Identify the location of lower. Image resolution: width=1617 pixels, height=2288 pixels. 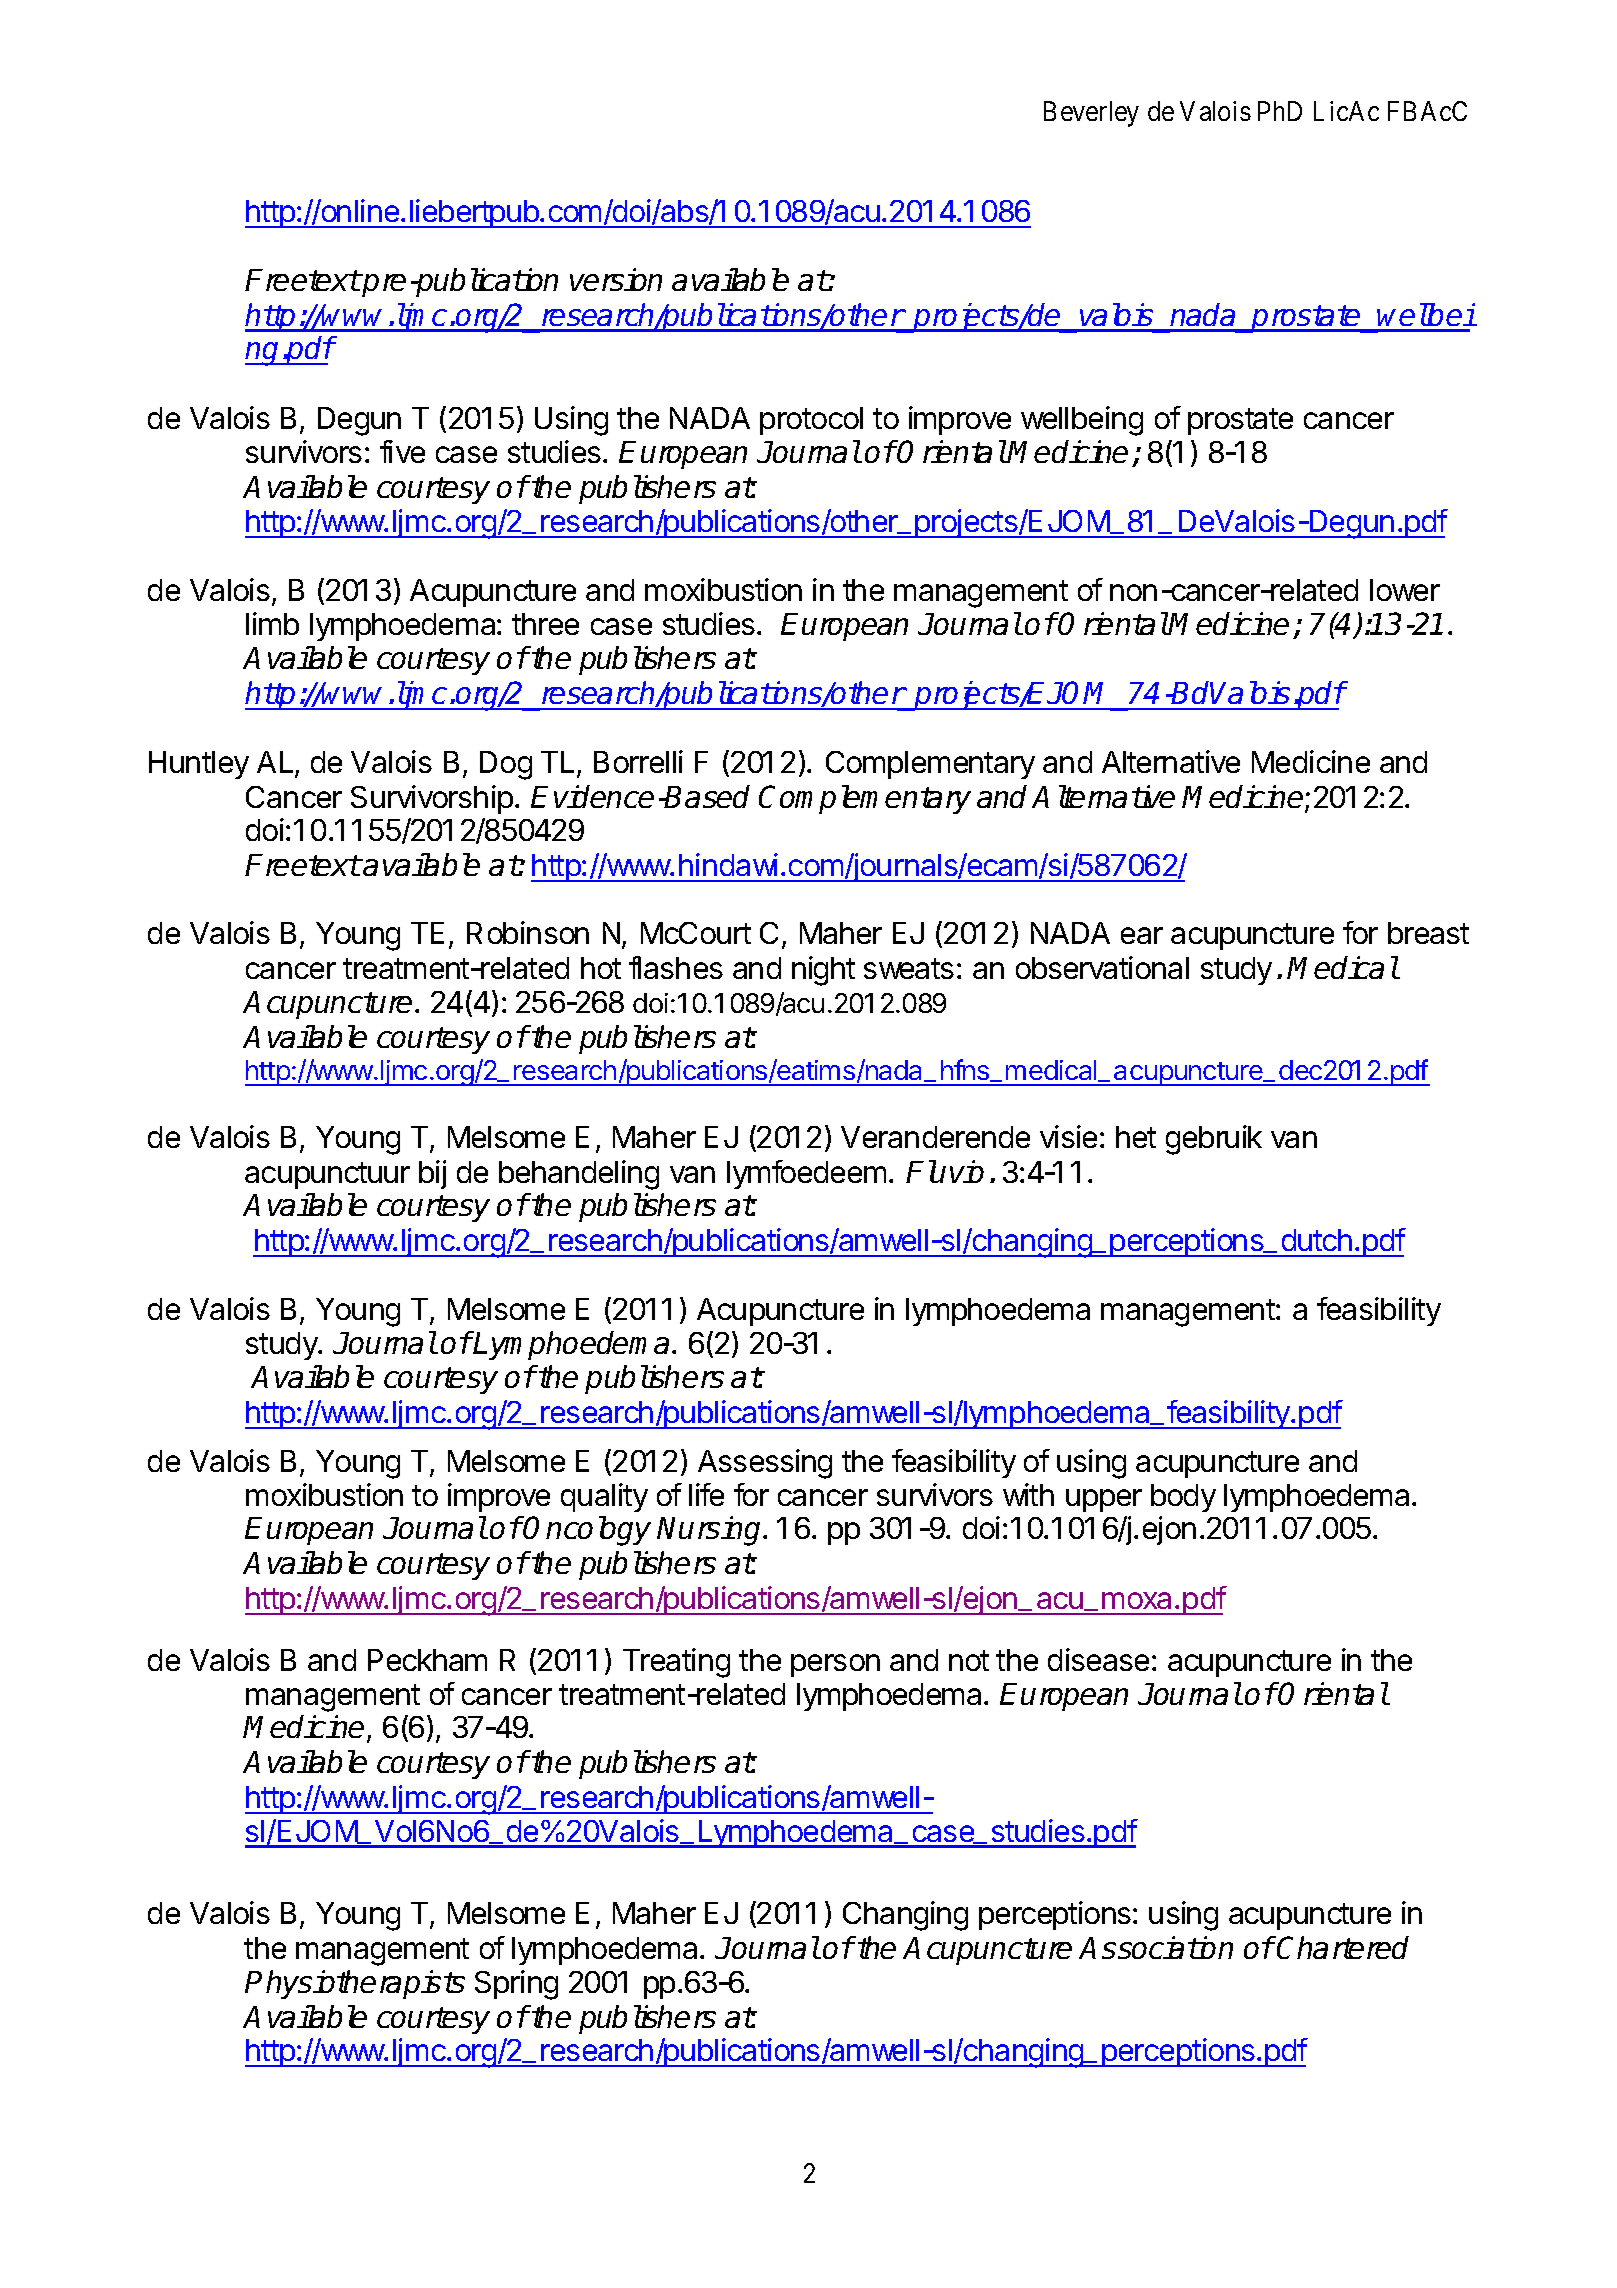
(1405, 590).
